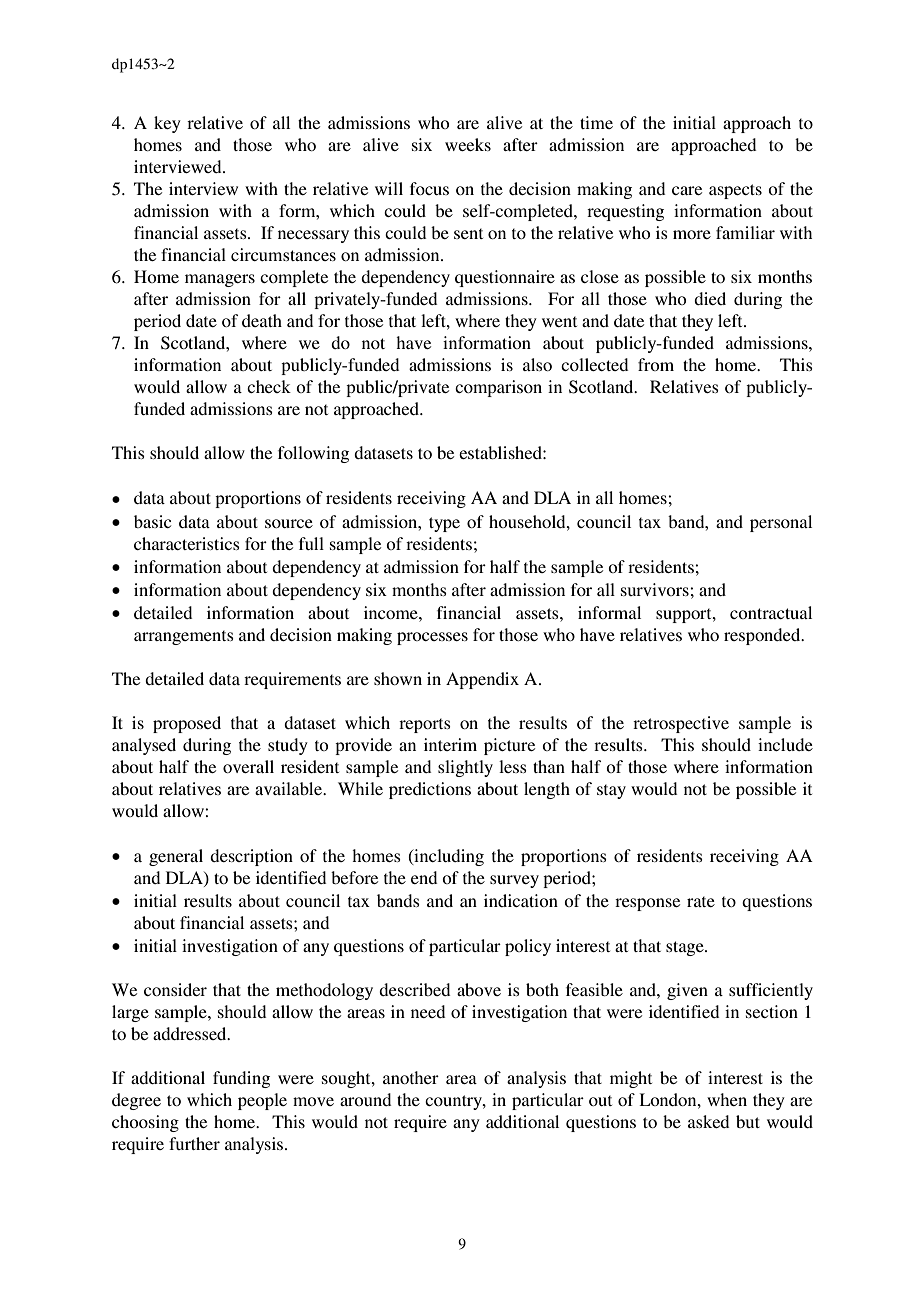 This screenshot has width=924, height=1308. Describe the element at coordinates (176, 857) in the screenshot. I see `general` at that location.
